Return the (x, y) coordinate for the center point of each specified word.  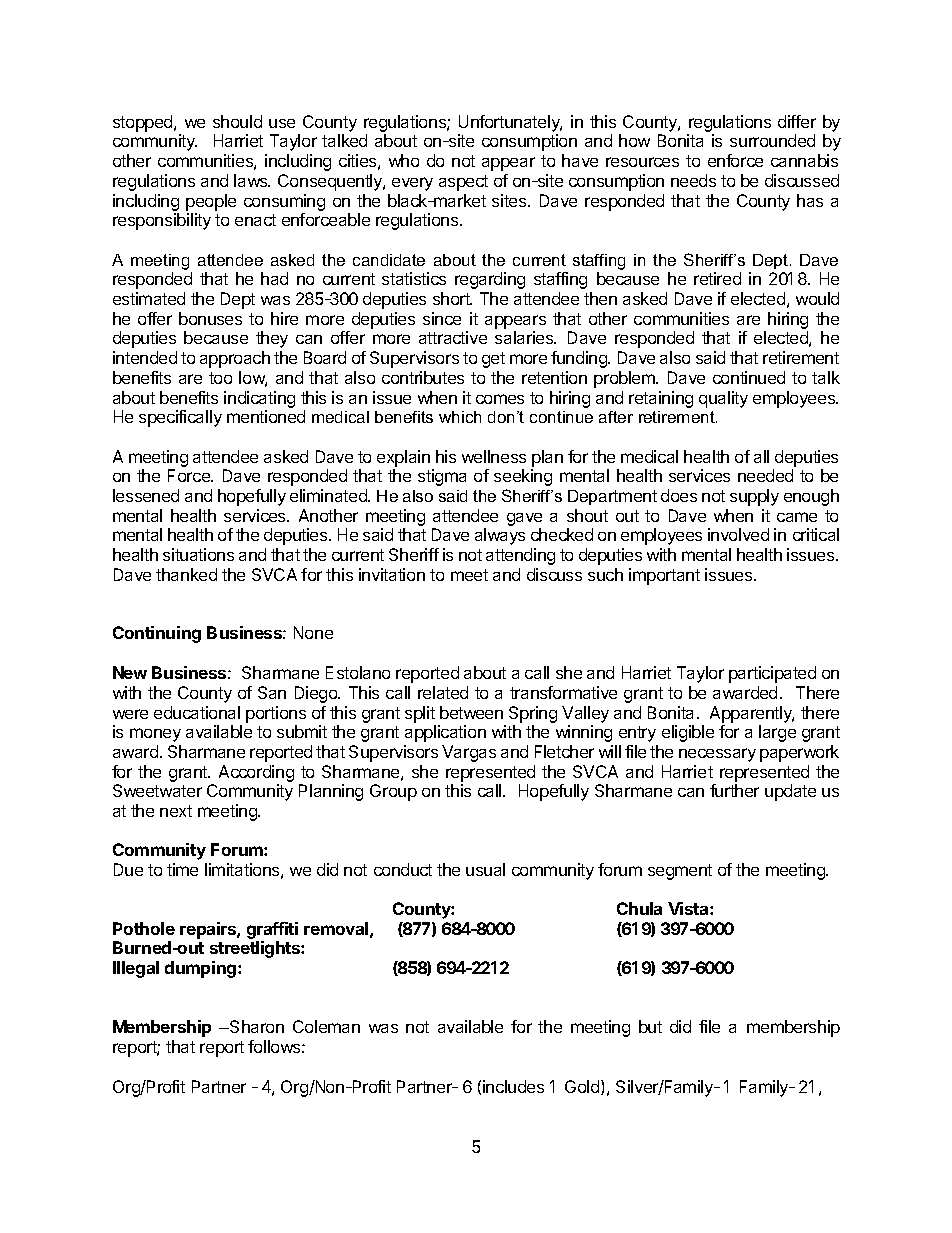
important (664, 576)
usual (485, 869)
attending (520, 556)
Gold (583, 1087)
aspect (463, 183)
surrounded (772, 140)
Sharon (256, 1026)
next (176, 811)
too (220, 378)
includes (513, 1086)
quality (723, 399)
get (493, 360)
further (734, 790)
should (237, 121)
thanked (186, 574)
